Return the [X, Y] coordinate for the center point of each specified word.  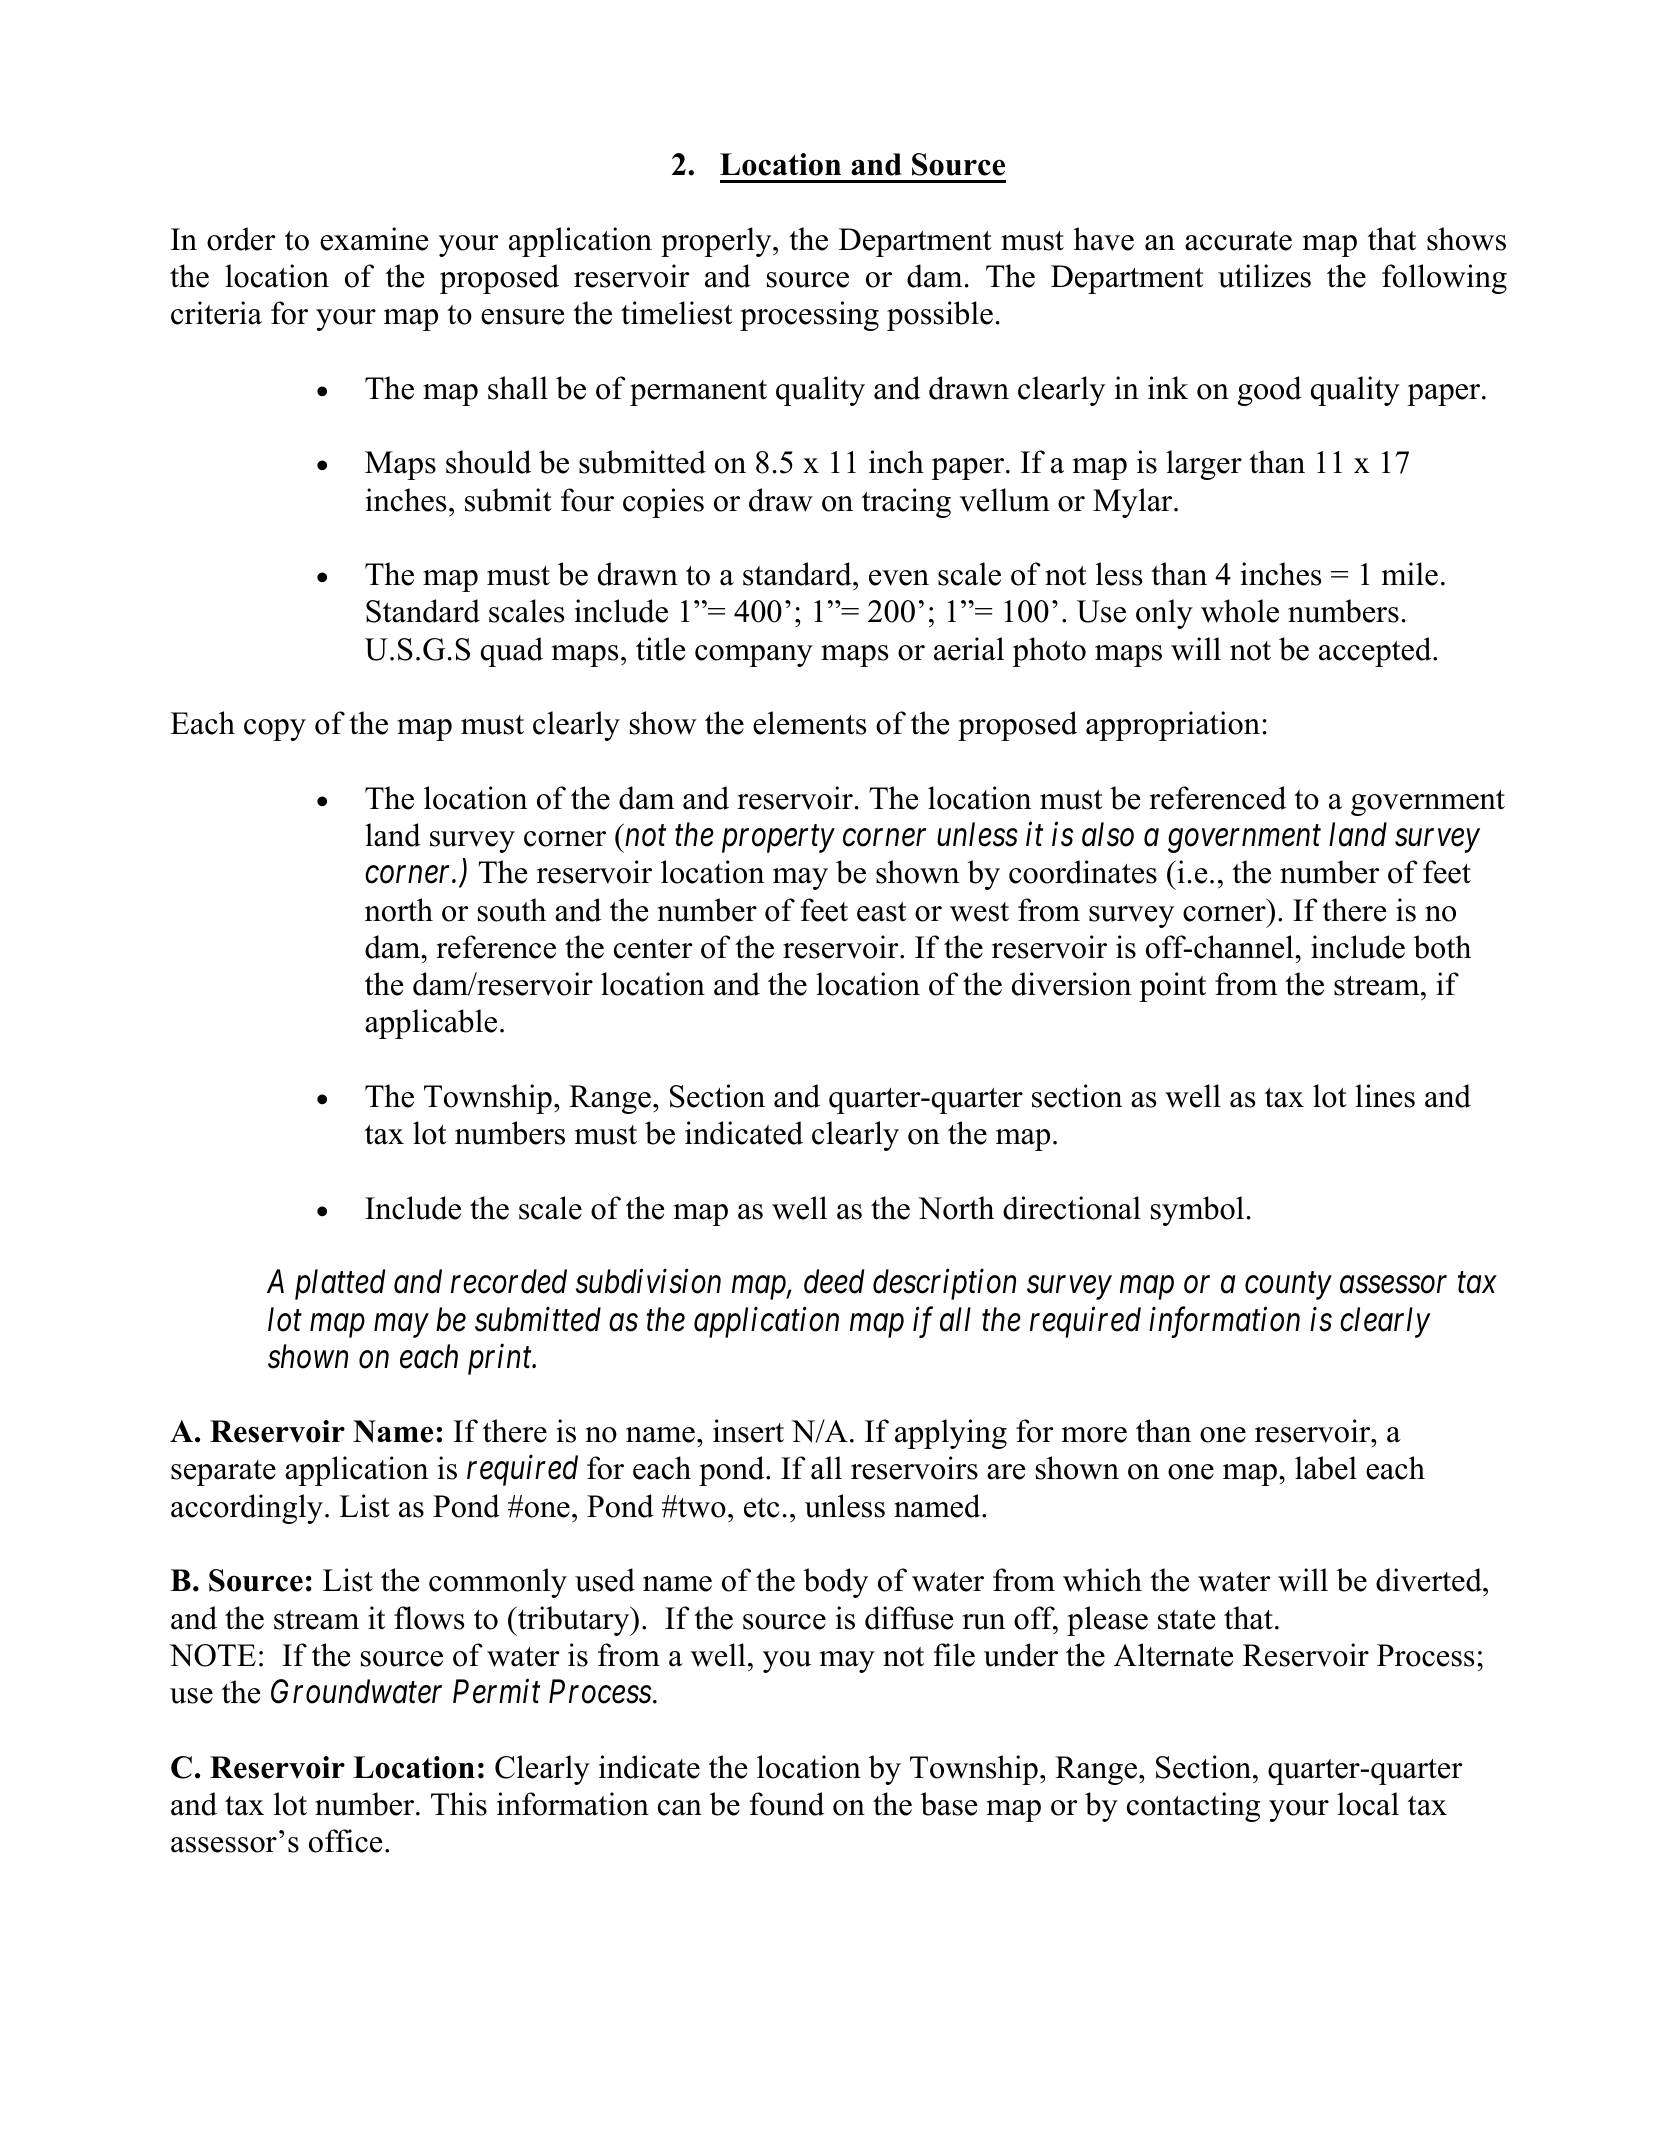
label [1326, 1468]
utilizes [1264, 276]
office [345, 1841]
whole [1240, 611]
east [882, 912]
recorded [509, 1281]
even [899, 578]
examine [374, 239]
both [1442, 947]
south [512, 910]
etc [761, 1508]
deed [834, 1281]
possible [940, 316]
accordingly [247, 1509]
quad [512, 652]
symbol [1197, 1211]
